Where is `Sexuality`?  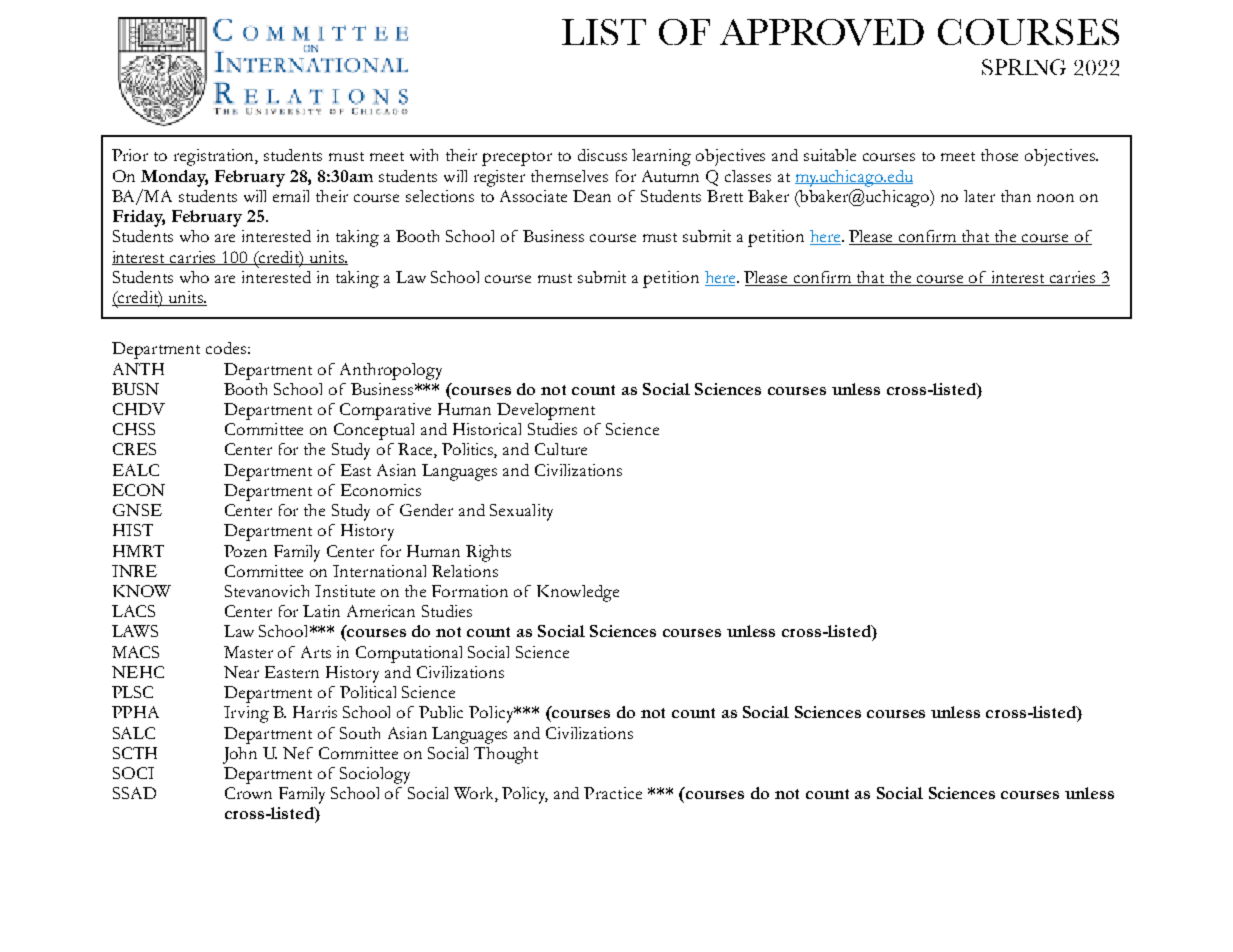
Sexuality is located at coordinates (521, 512).
